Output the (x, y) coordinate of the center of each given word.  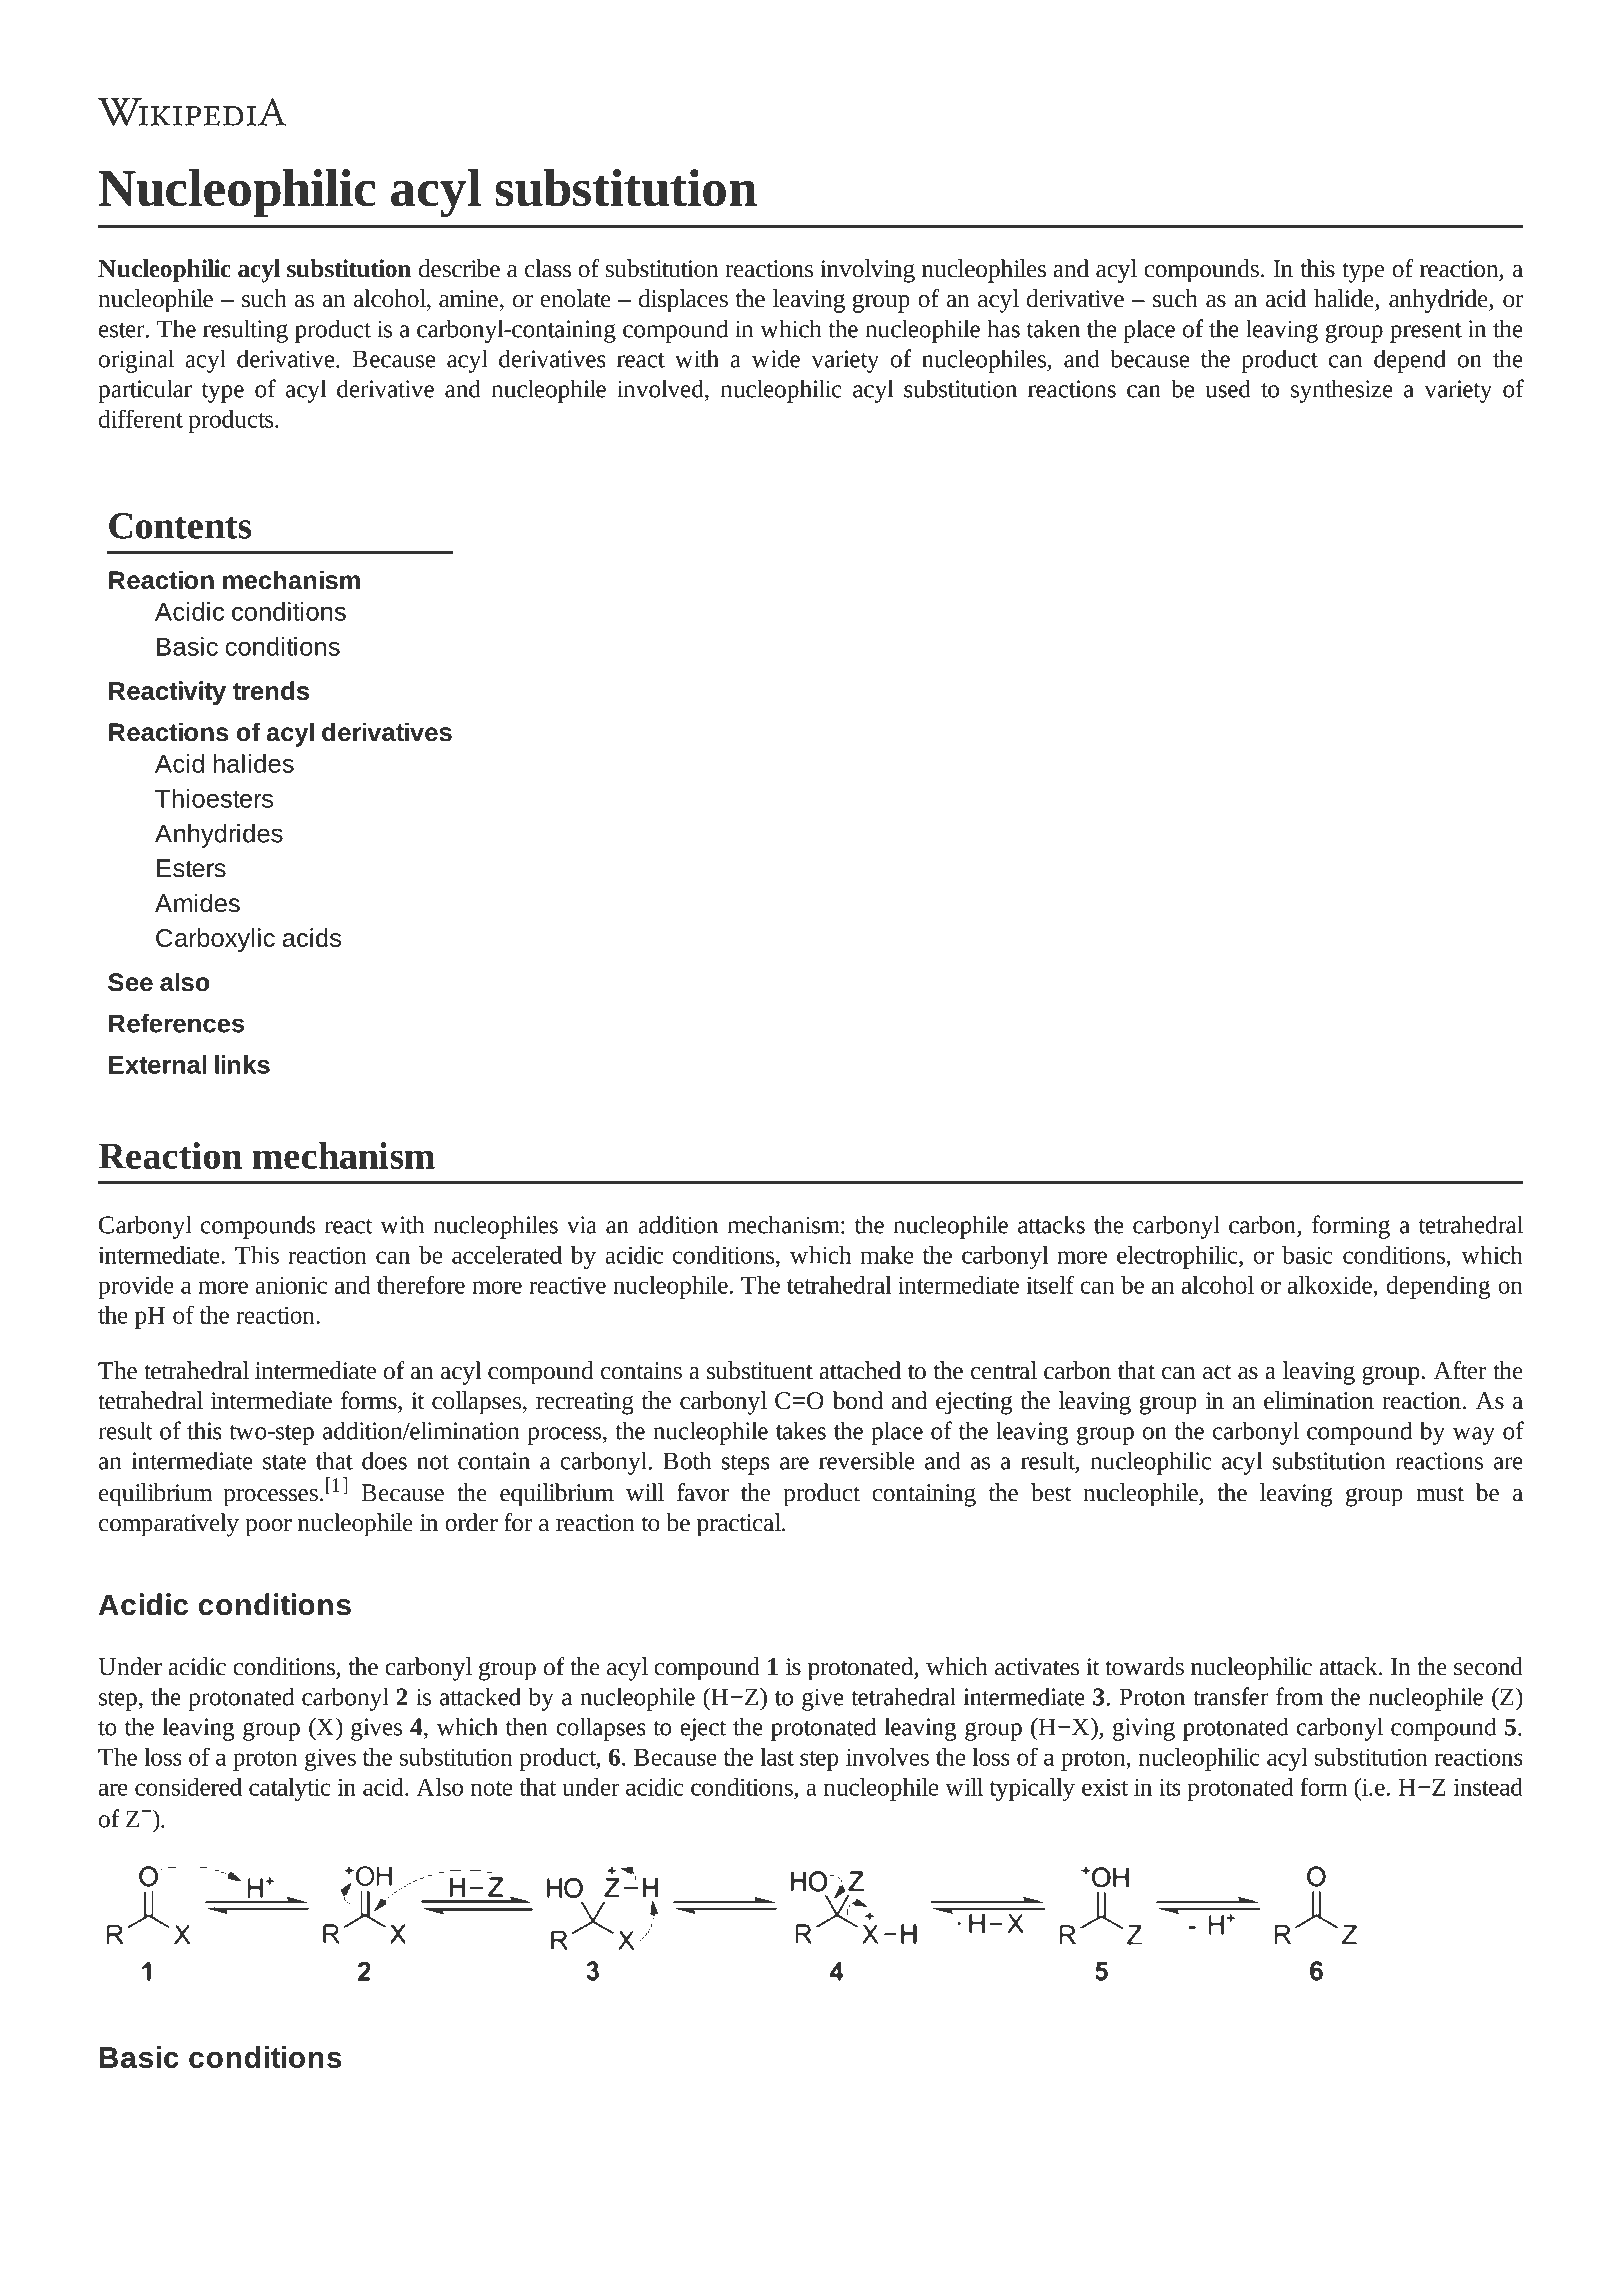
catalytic (289, 1789)
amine (468, 299)
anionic (291, 1285)
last (777, 1757)
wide (776, 358)
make (886, 1255)
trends (271, 690)
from (1299, 1696)
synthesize (1342, 391)
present (1426, 333)
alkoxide (1330, 1285)
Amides (197, 903)
